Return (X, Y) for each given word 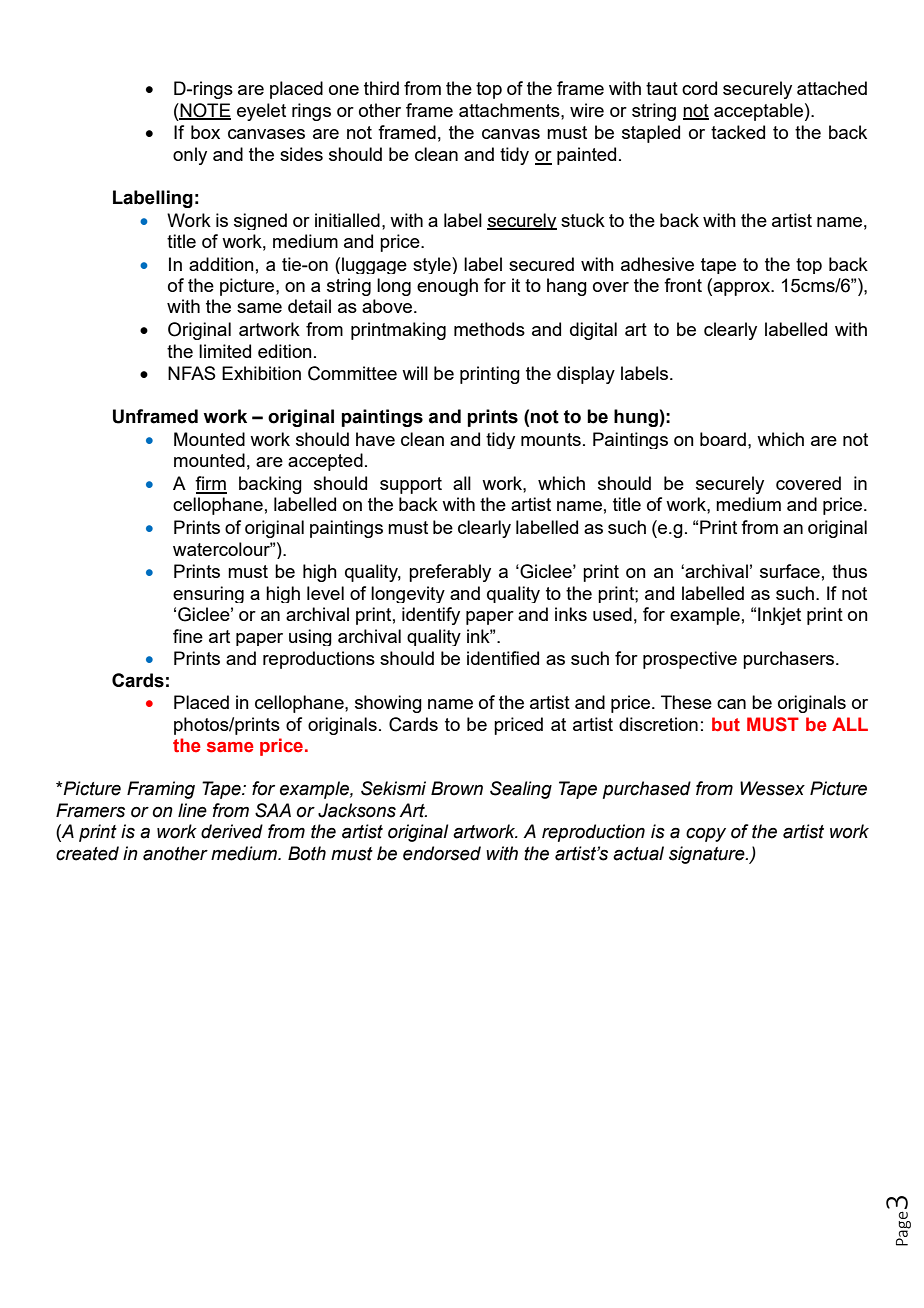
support (411, 485)
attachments (510, 110)
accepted (325, 462)
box (205, 132)
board (723, 439)
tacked (738, 132)
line (192, 810)
